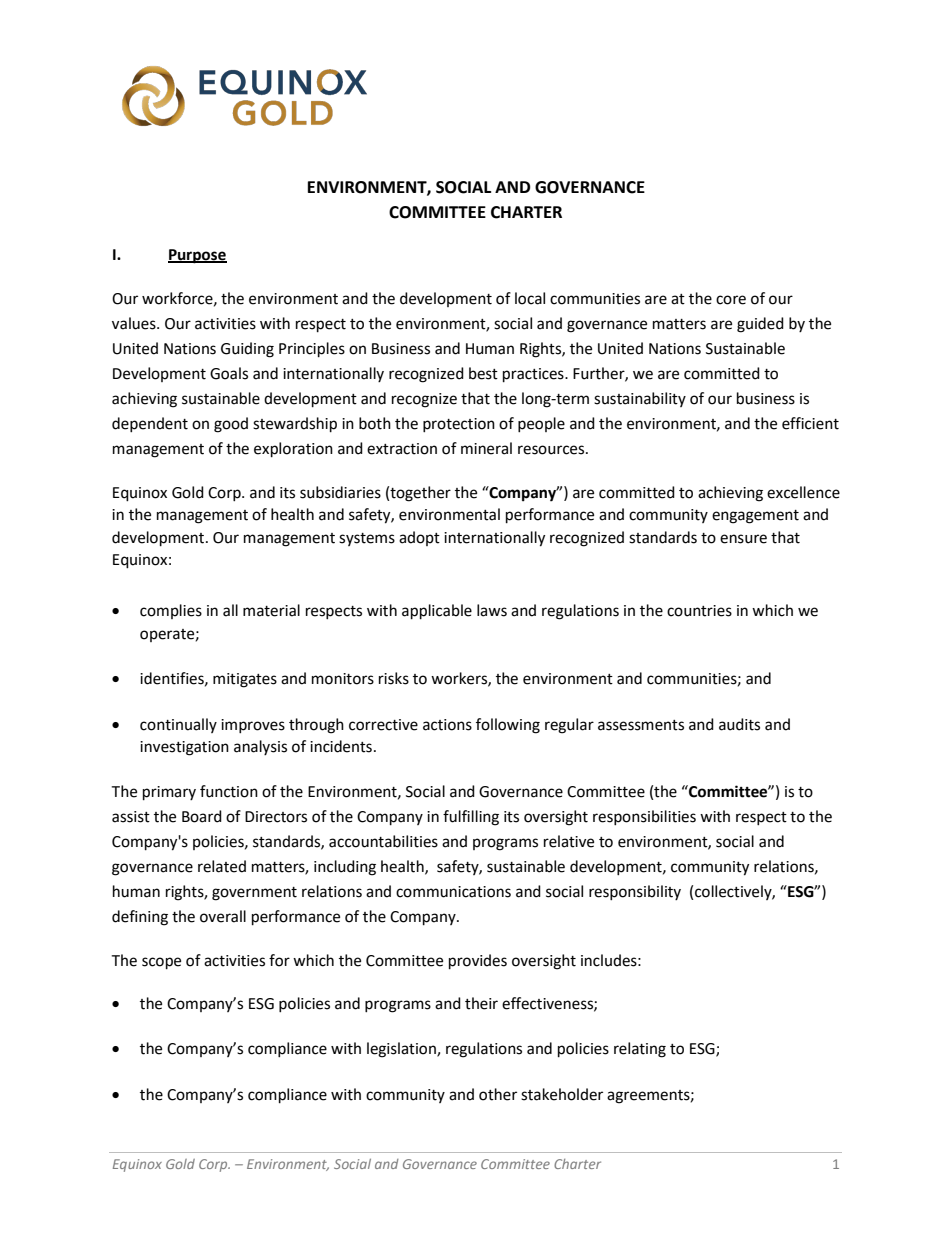 The height and width of the screenshot is (1233, 952). I want to click on Purpose, so click(197, 256).
